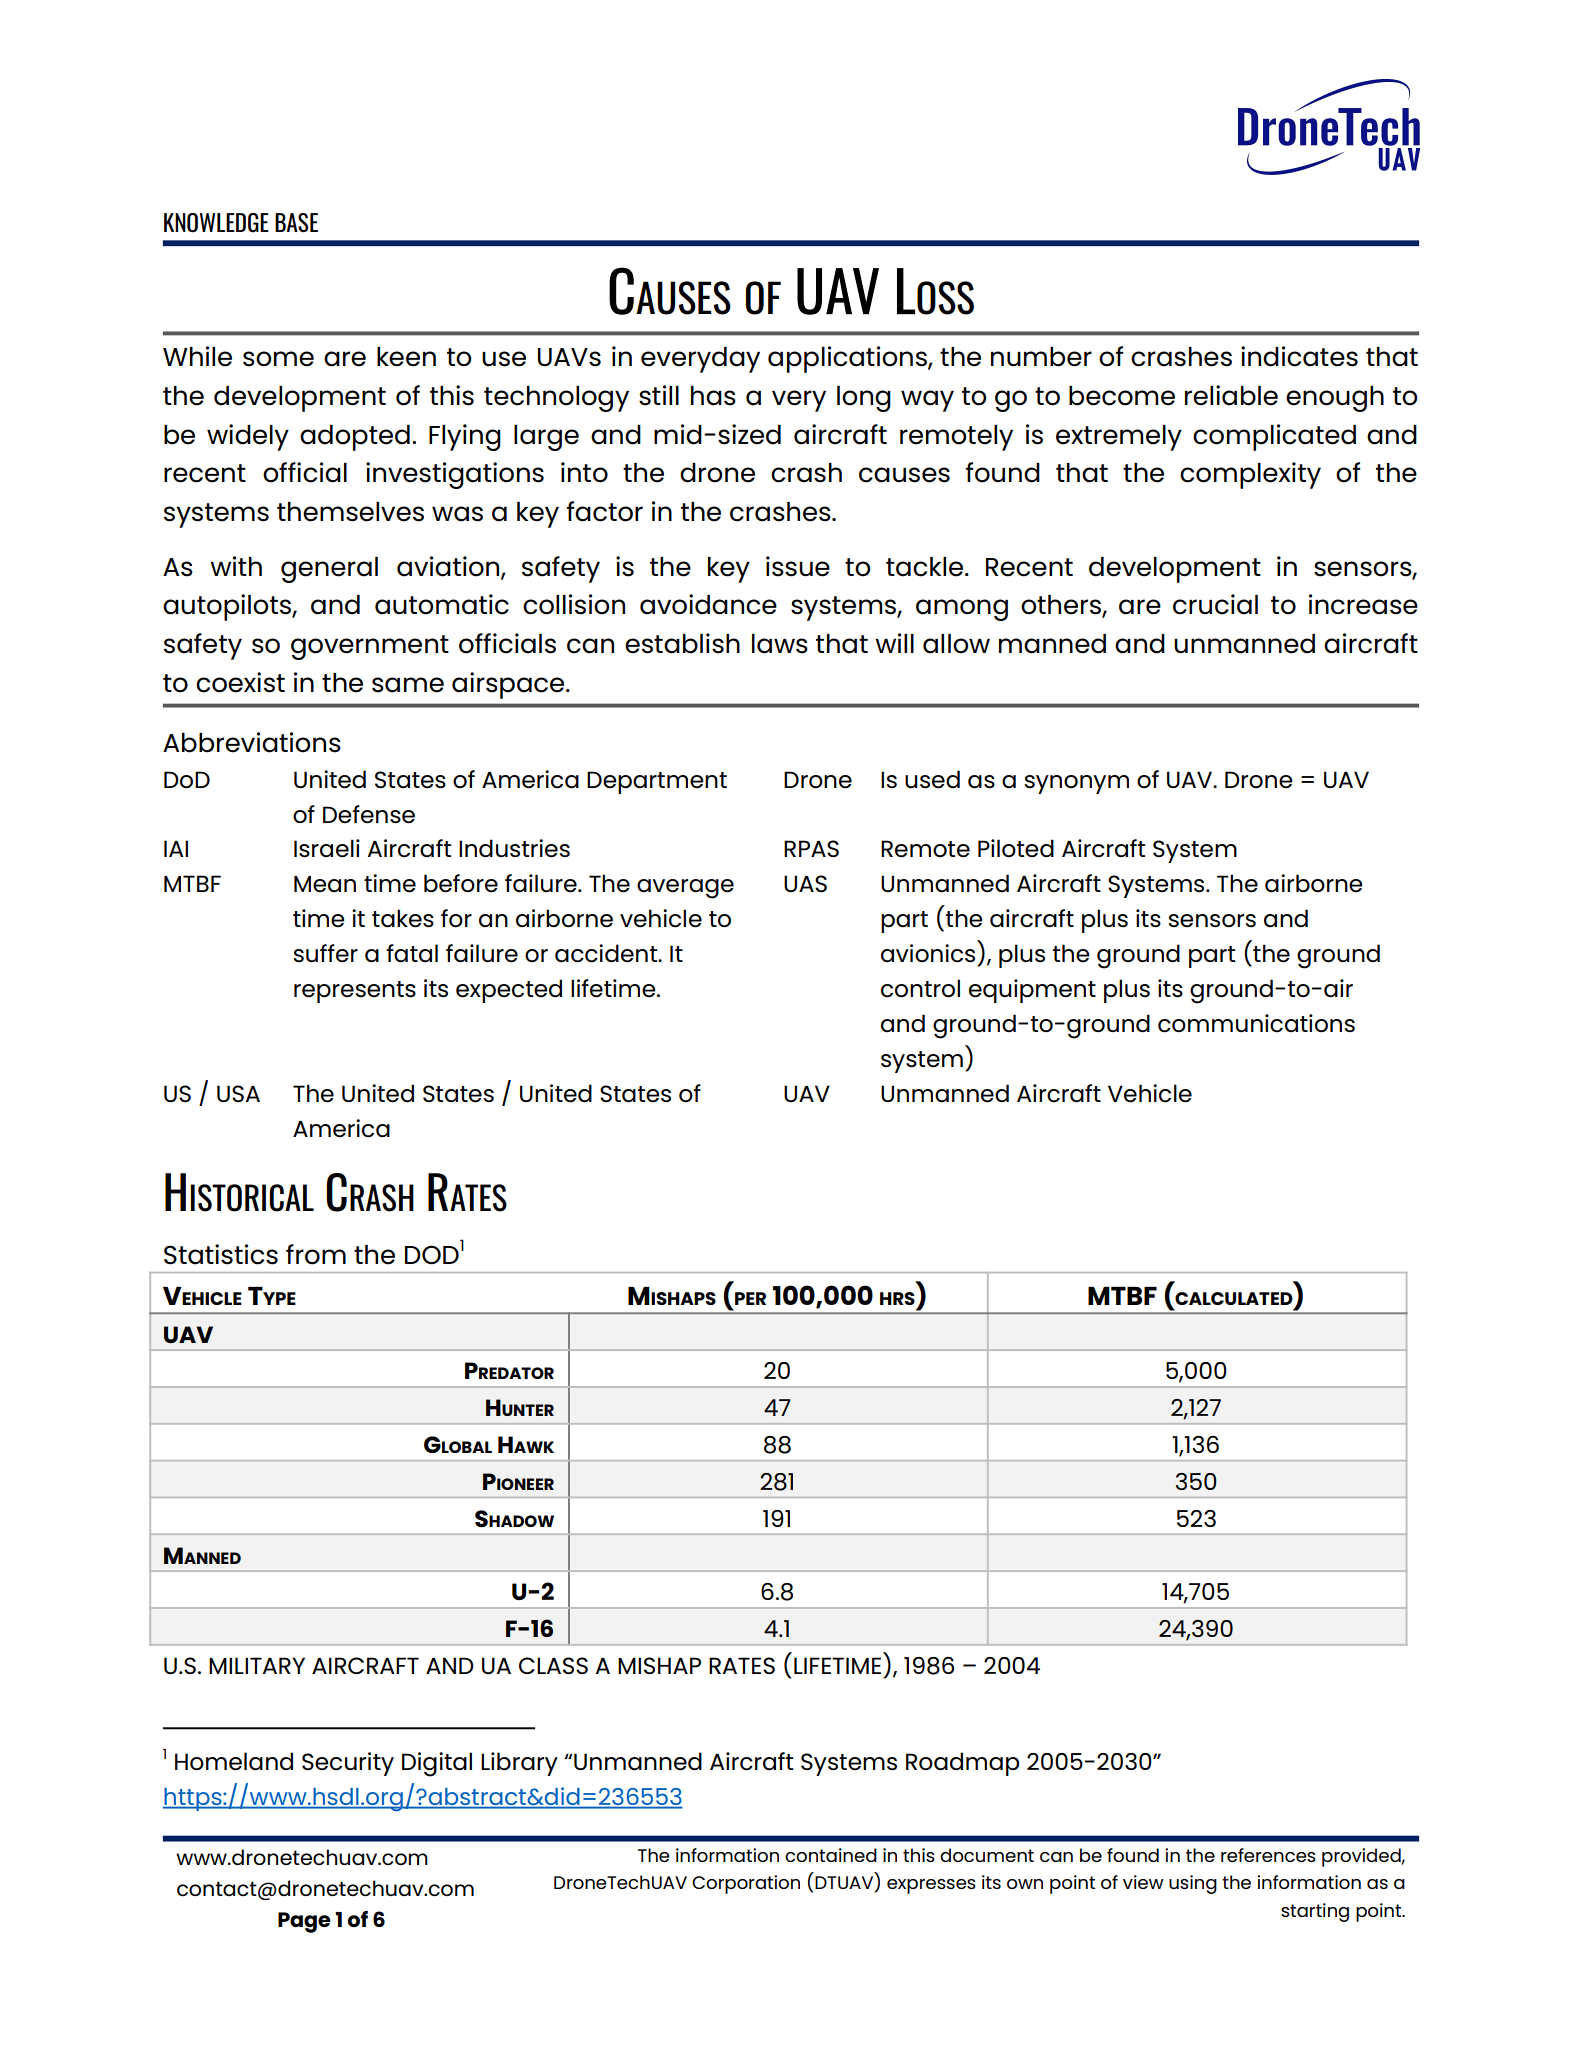 This document has height=2047, width=1582. I want to click on applications, so click(848, 359).
